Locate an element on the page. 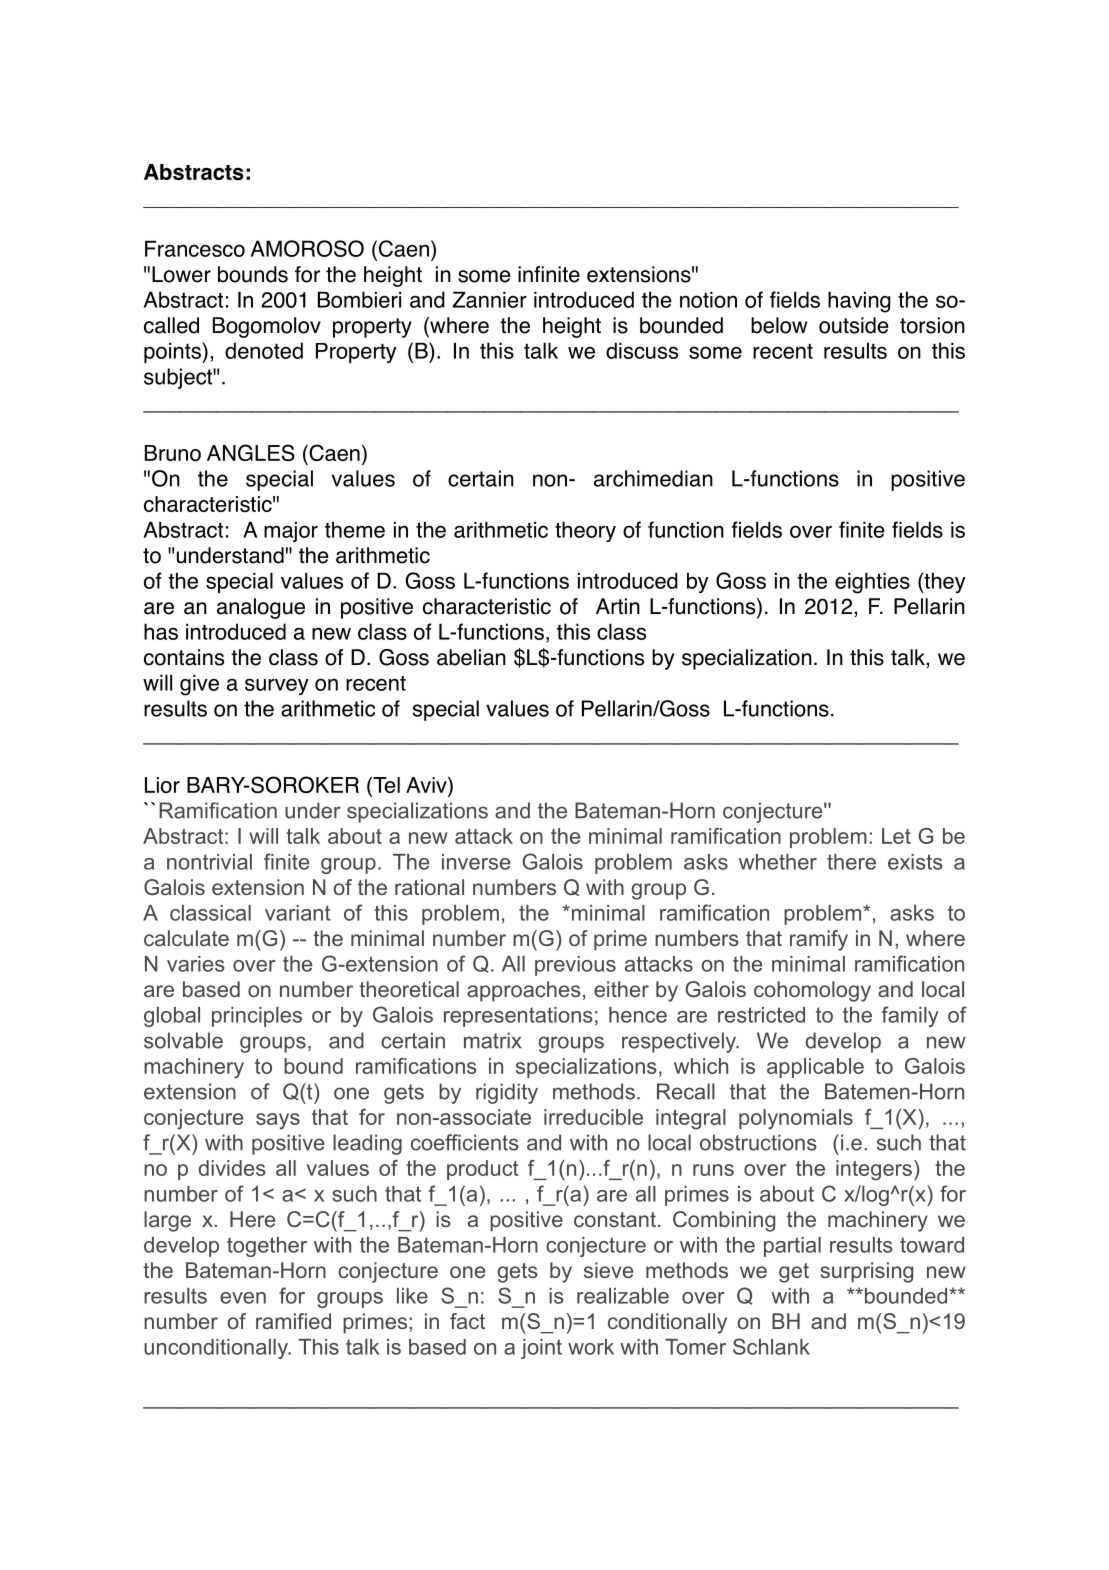  even is located at coordinates (243, 1298).
